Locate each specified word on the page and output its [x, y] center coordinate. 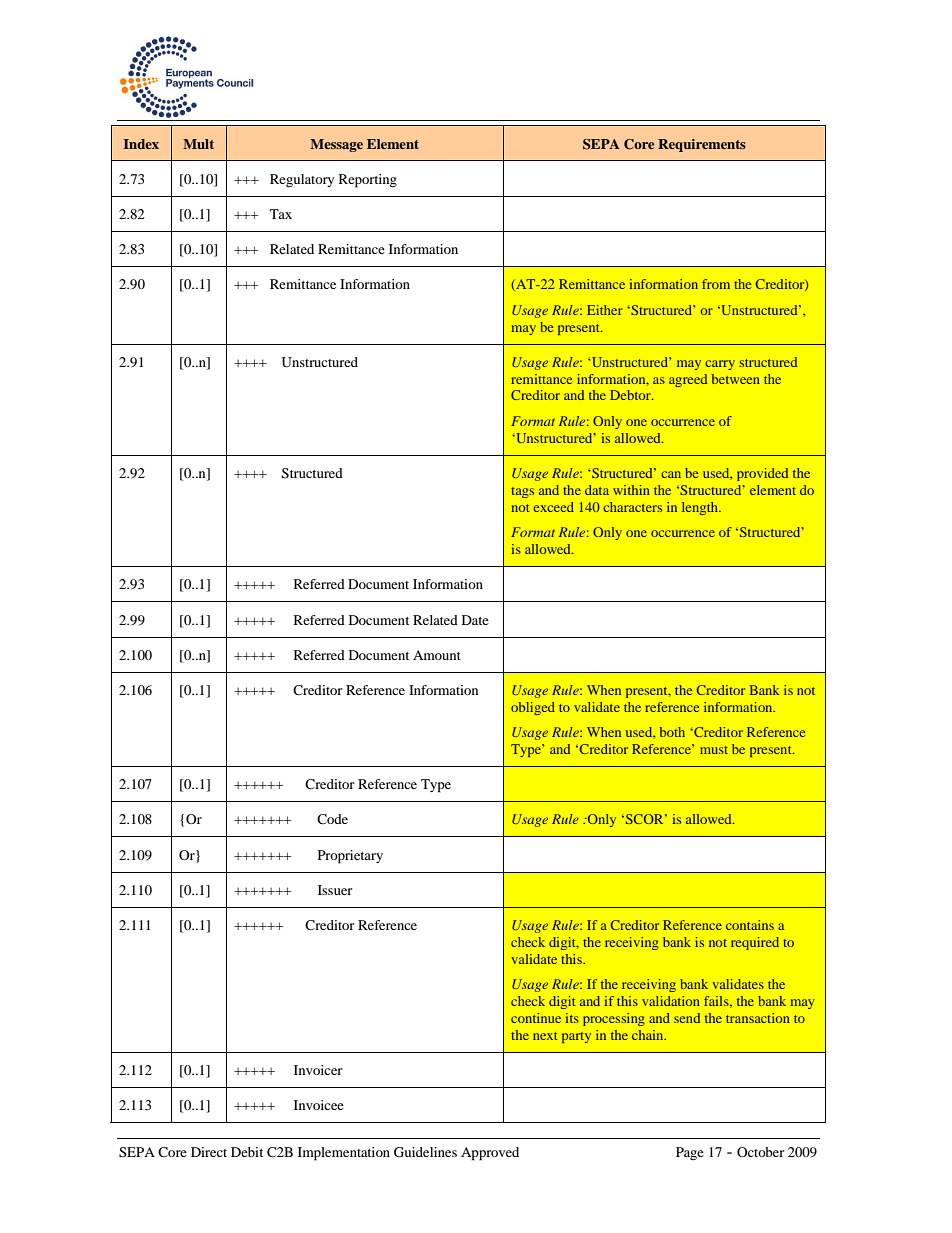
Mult [198, 144]
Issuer [335, 890]
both [672, 732]
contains [750, 925]
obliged [533, 708]
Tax [281, 214]
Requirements [702, 145]
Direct [209, 1152]
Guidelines [425, 1152]
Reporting [368, 181]
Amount [437, 655]
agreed [688, 380]
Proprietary [350, 857]
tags [522, 492]
